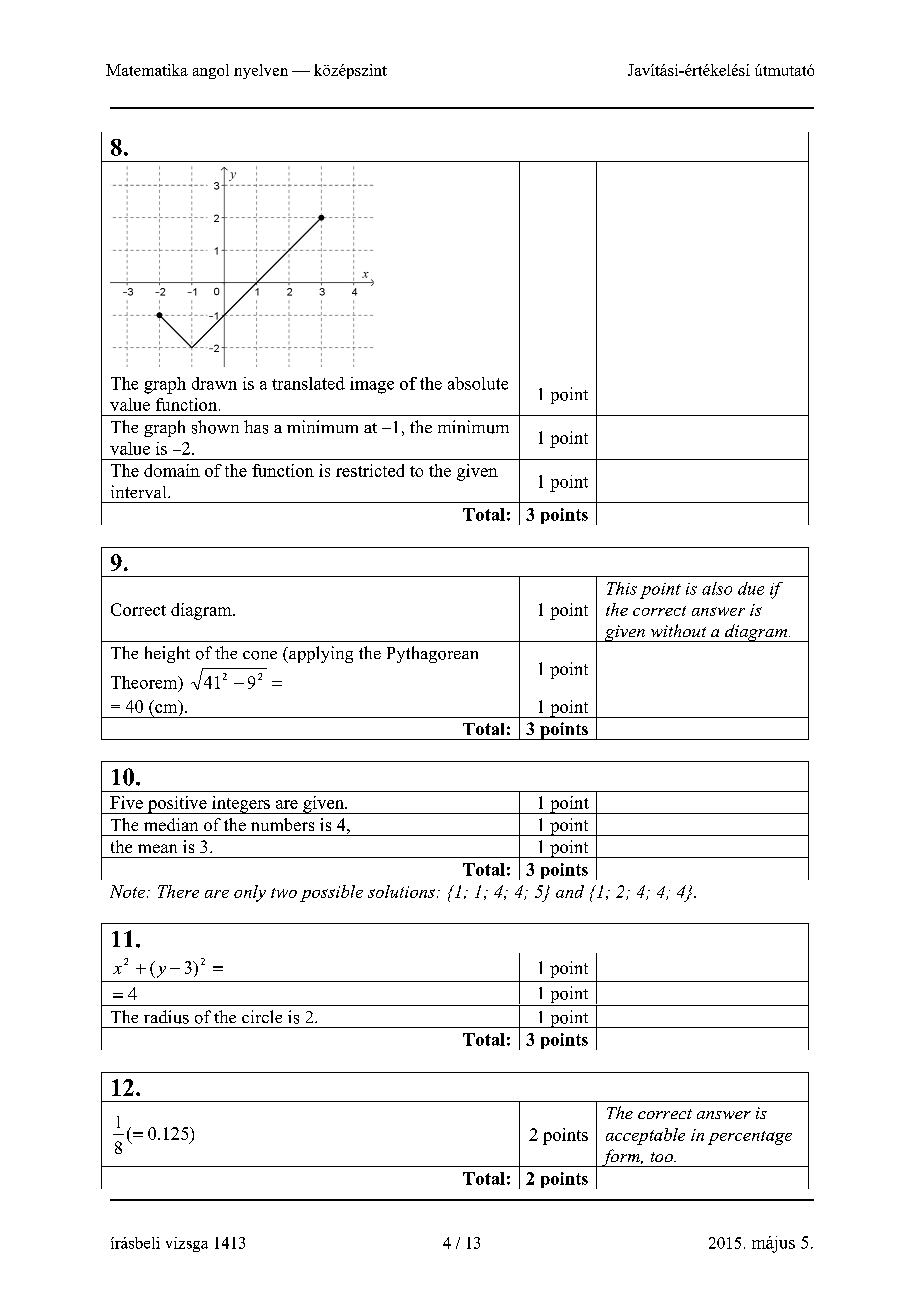 The width and height of the document is (924, 1308). What do you see at coordinates (678, 630) in the document?
I see `without` at bounding box center [678, 630].
